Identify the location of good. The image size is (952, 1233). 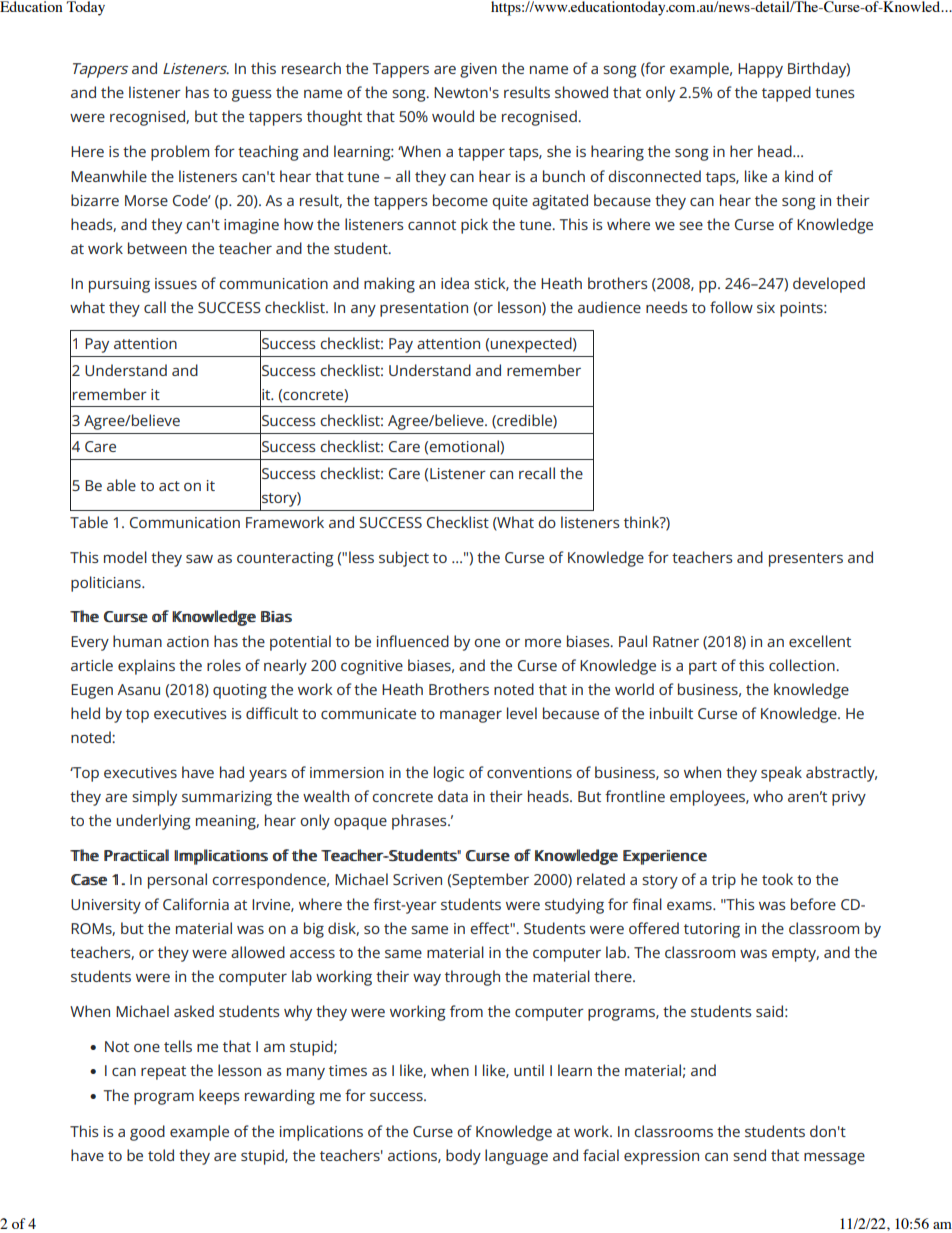
(147, 1133).
